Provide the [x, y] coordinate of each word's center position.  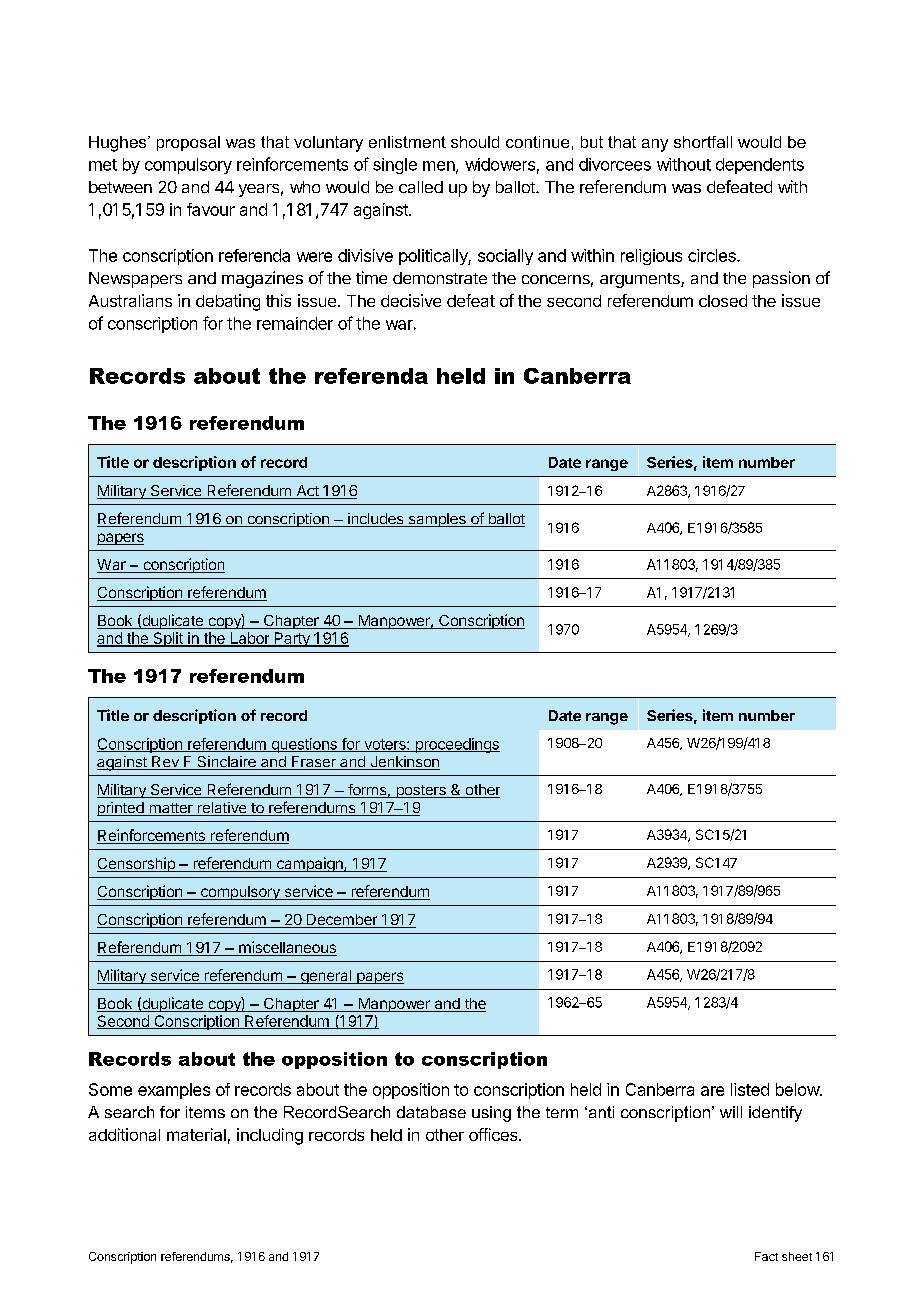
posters [421, 791]
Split [168, 639]
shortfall [703, 142]
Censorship [137, 864]
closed [723, 301]
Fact [766, 1256]
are [712, 1091]
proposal [188, 143]
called [421, 187]
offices [494, 1134]
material [196, 1134]
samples [437, 520]
